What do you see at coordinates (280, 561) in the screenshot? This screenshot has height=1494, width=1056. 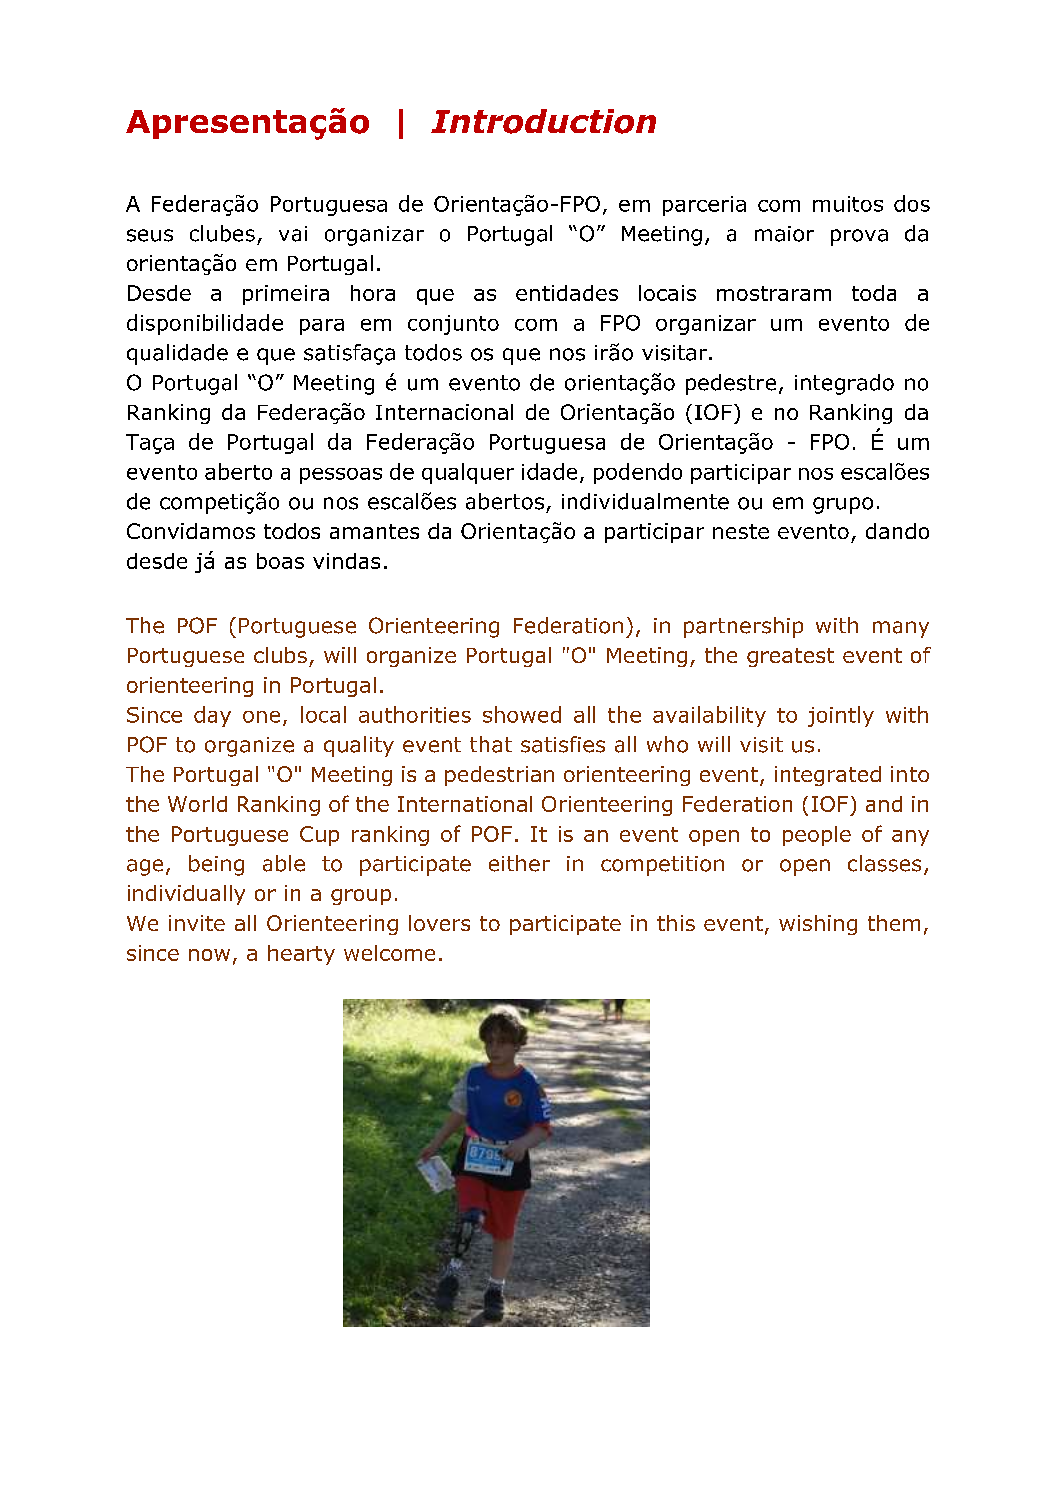 I see `boas` at bounding box center [280, 561].
